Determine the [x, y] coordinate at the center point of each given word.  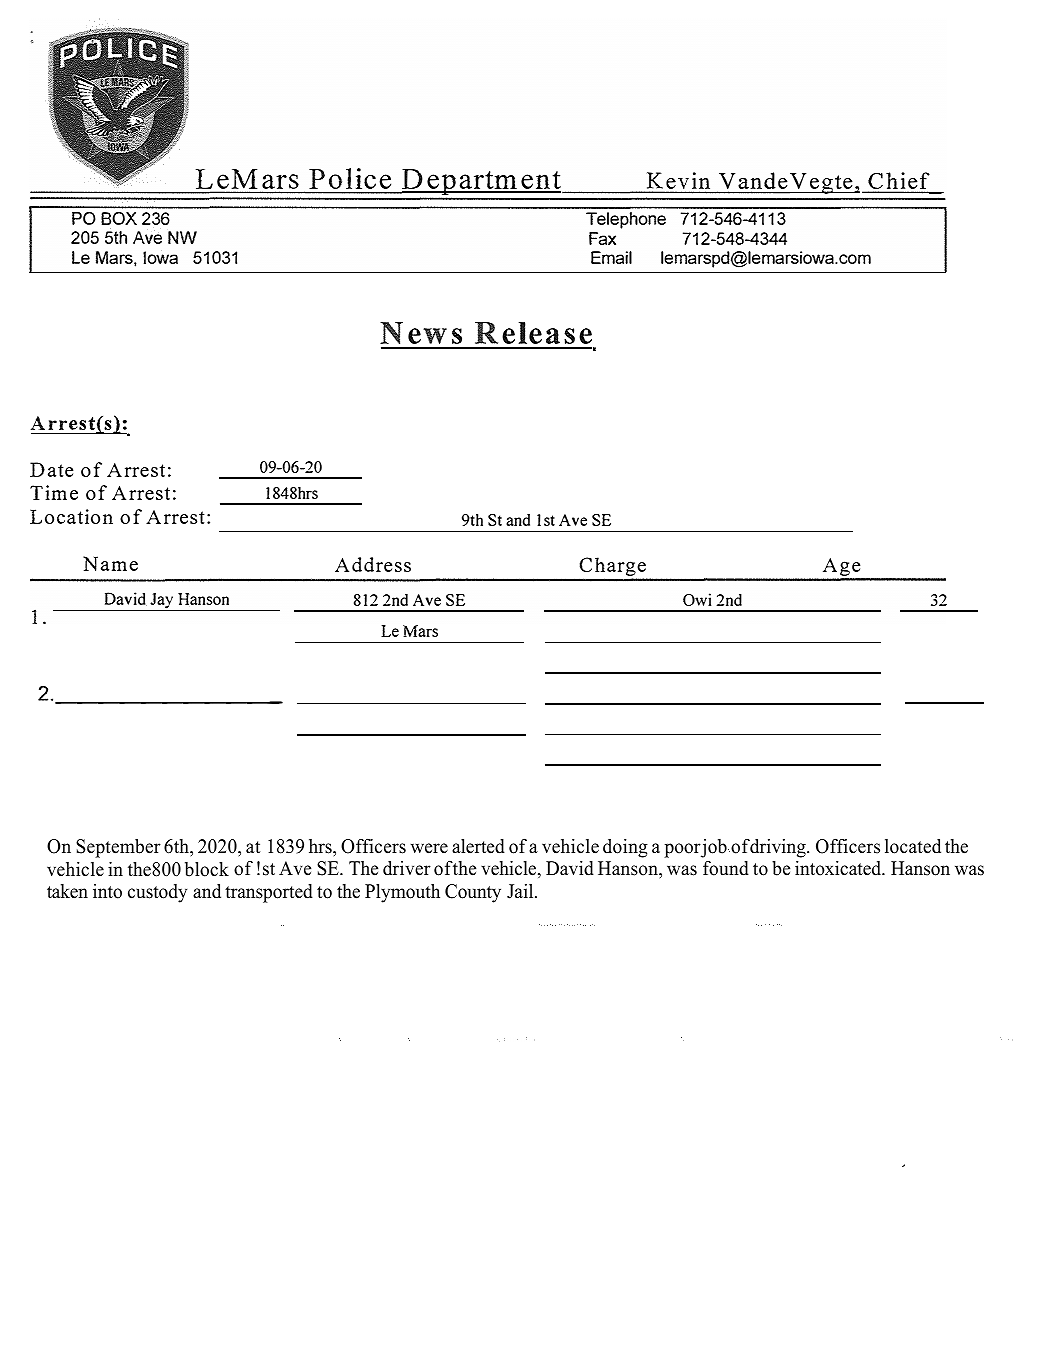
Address [373, 564]
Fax [602, 238]
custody [157, 893]
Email [611, 257]
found [726, 868]
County [473, 893]
